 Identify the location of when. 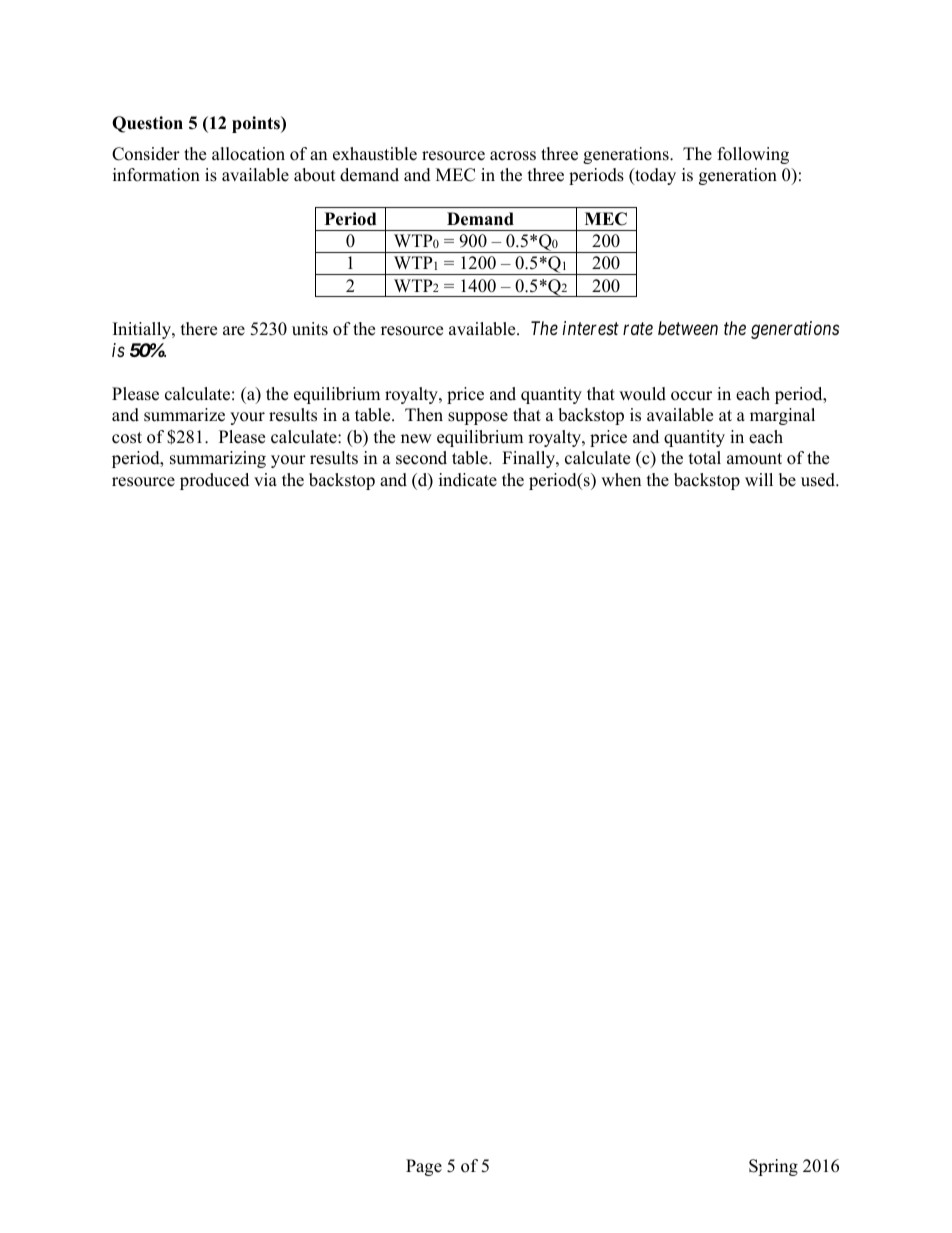
(621, 480).
